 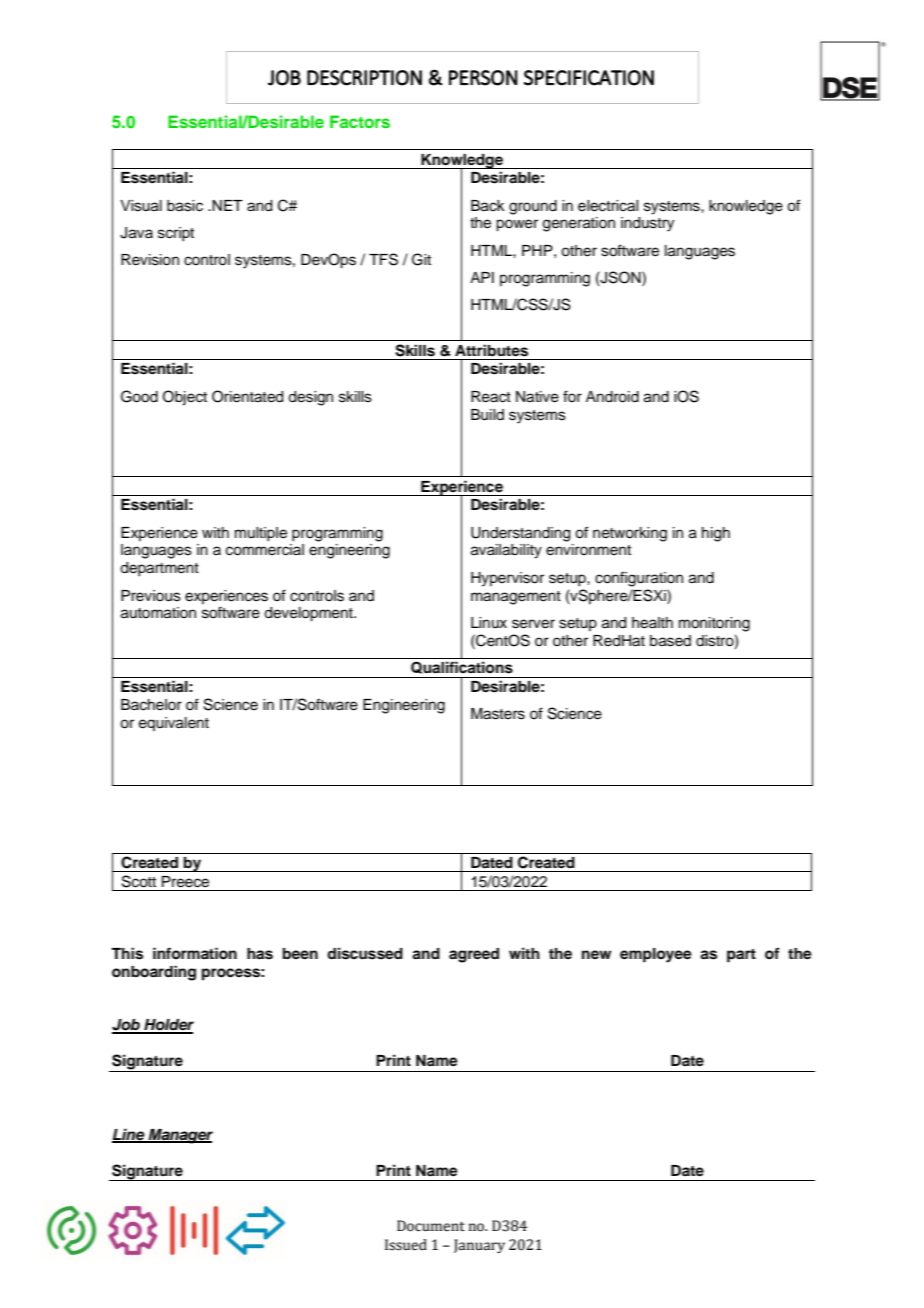 I want to click on Factors, so click(x=360, y=121).
